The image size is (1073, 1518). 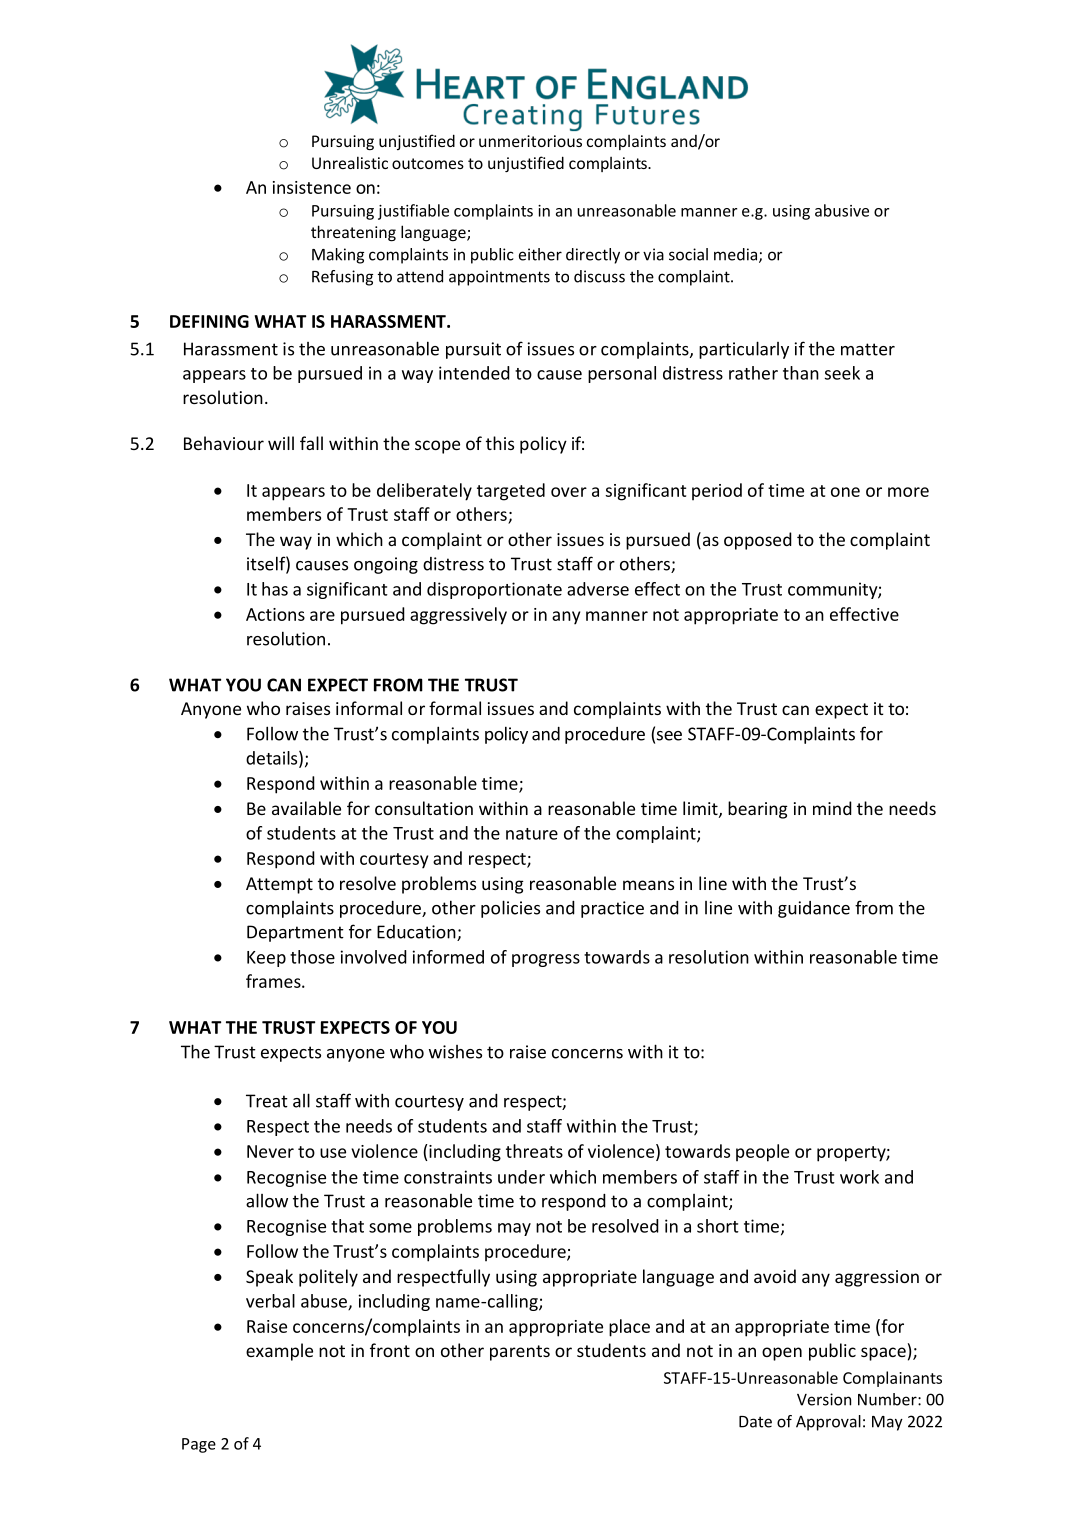 I want to click on opposed, so click(x=758, y=541).
